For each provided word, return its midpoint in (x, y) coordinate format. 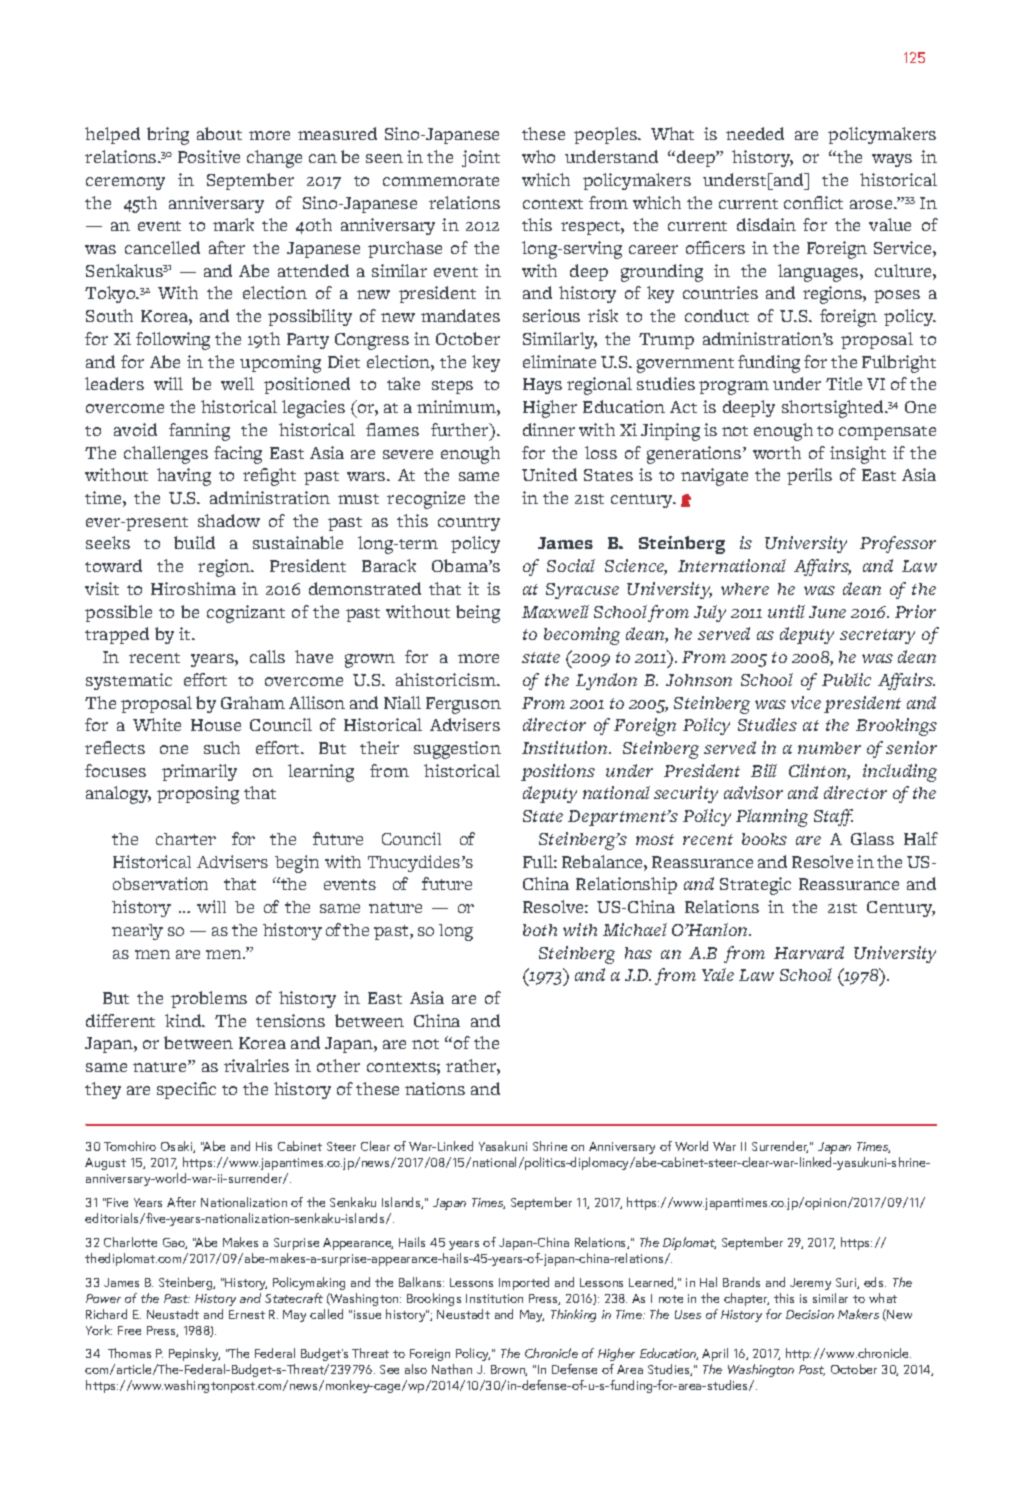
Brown (509, 1370)
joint (481, 158)
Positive (209, 156)
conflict (813, 202)
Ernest (247, 1314)
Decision (810, 1314)
